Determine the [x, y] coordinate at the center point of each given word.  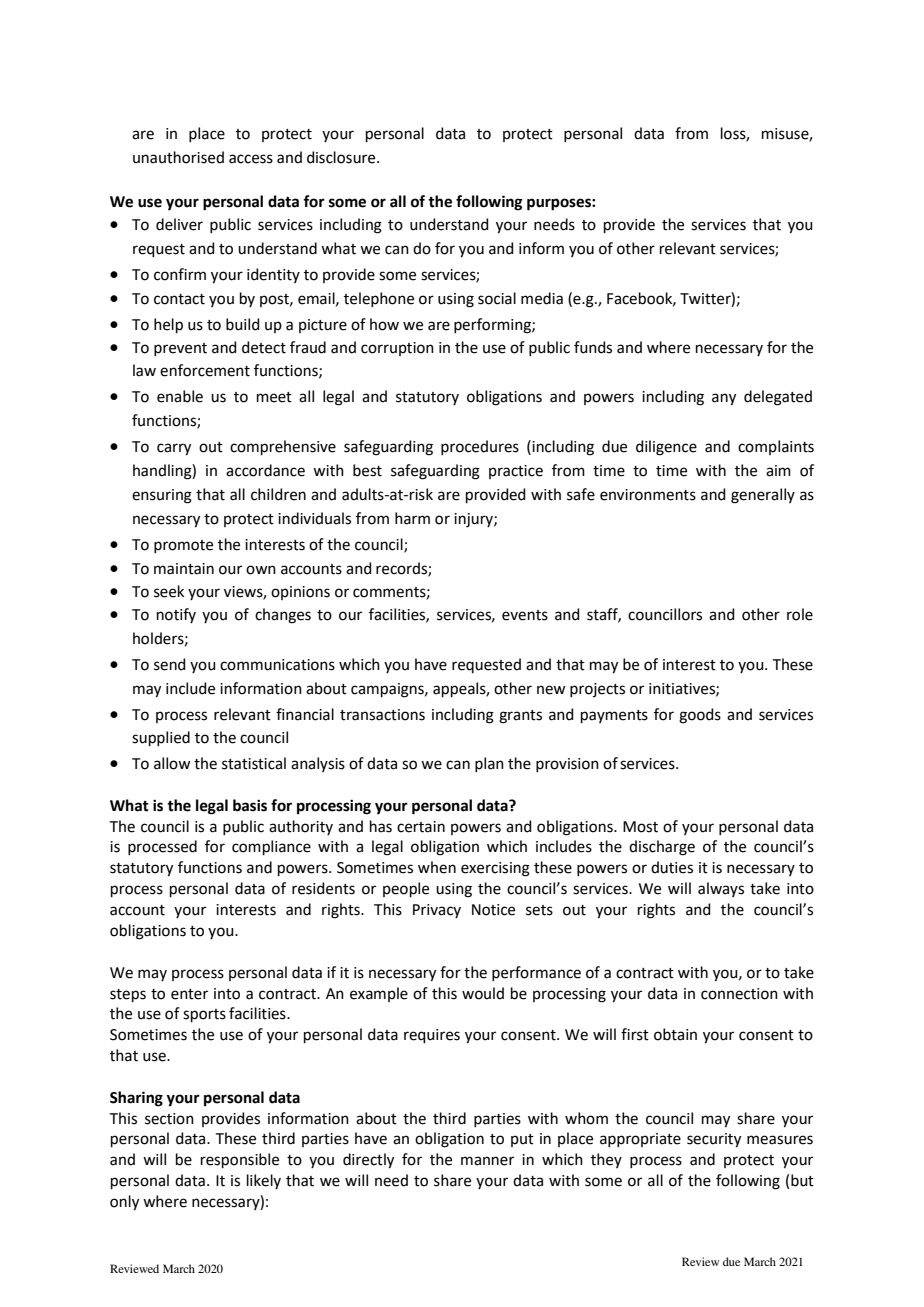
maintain [184, 569]
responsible [240, 1160]
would [483, 993]
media [542, 298]
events [525, 615]
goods [700, 716]
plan [489, 764]
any [724, 399]
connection [739, 994]
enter [189, 994]
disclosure [342, 157]
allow [172, 763]
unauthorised [178, 157]
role [800, 614]
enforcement [205, 370]
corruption [397, 349]
